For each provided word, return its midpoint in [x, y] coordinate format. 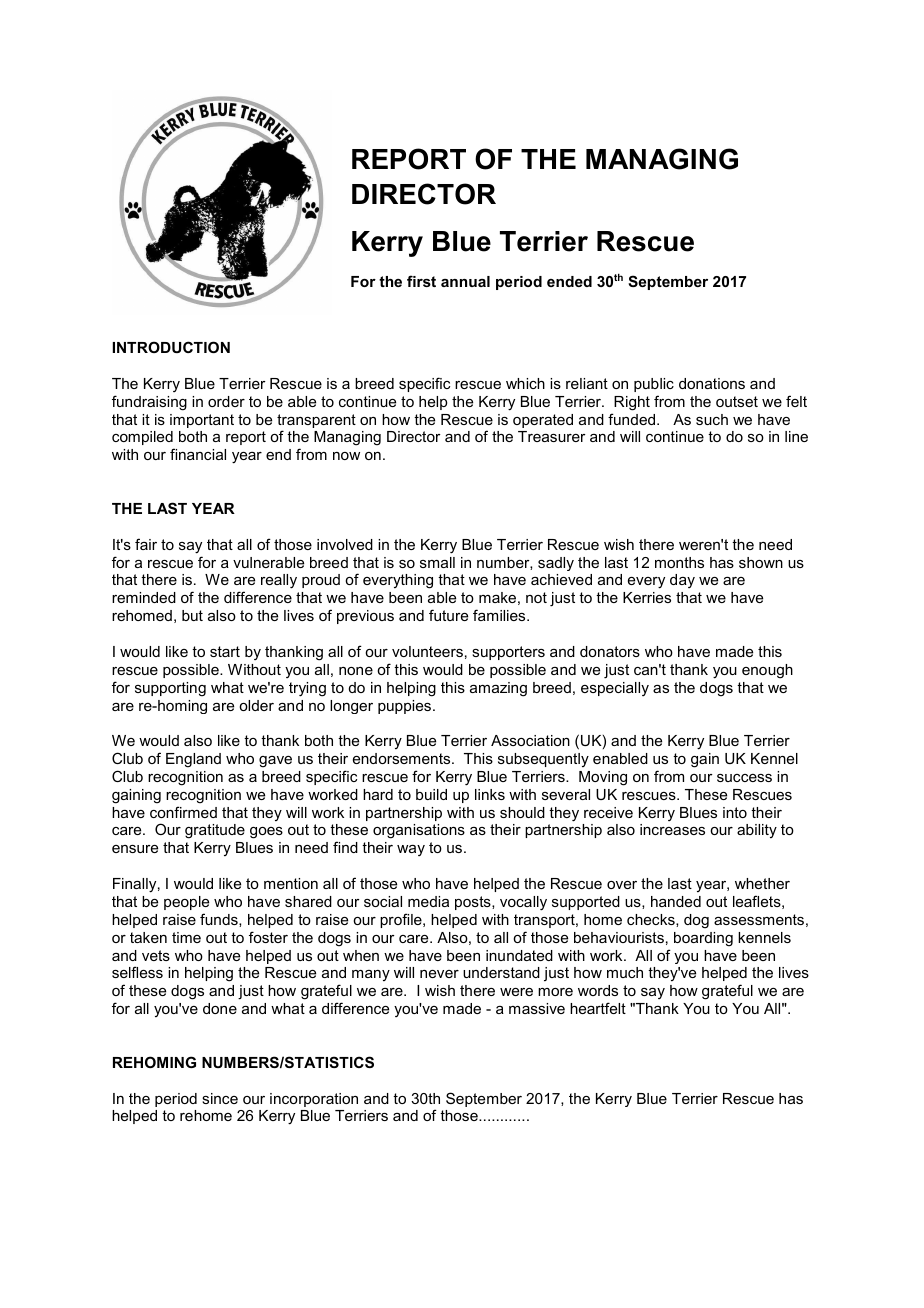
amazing [498, 689]
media [428, 901]
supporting [170, 689]
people [186, 903]
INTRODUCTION [171, 347]
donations [712, 383]
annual [465, 281]
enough [767, 671]
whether [762, 883]
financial [198, 454]
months [679, 562]
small [437, 562]
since [220, 1098]
